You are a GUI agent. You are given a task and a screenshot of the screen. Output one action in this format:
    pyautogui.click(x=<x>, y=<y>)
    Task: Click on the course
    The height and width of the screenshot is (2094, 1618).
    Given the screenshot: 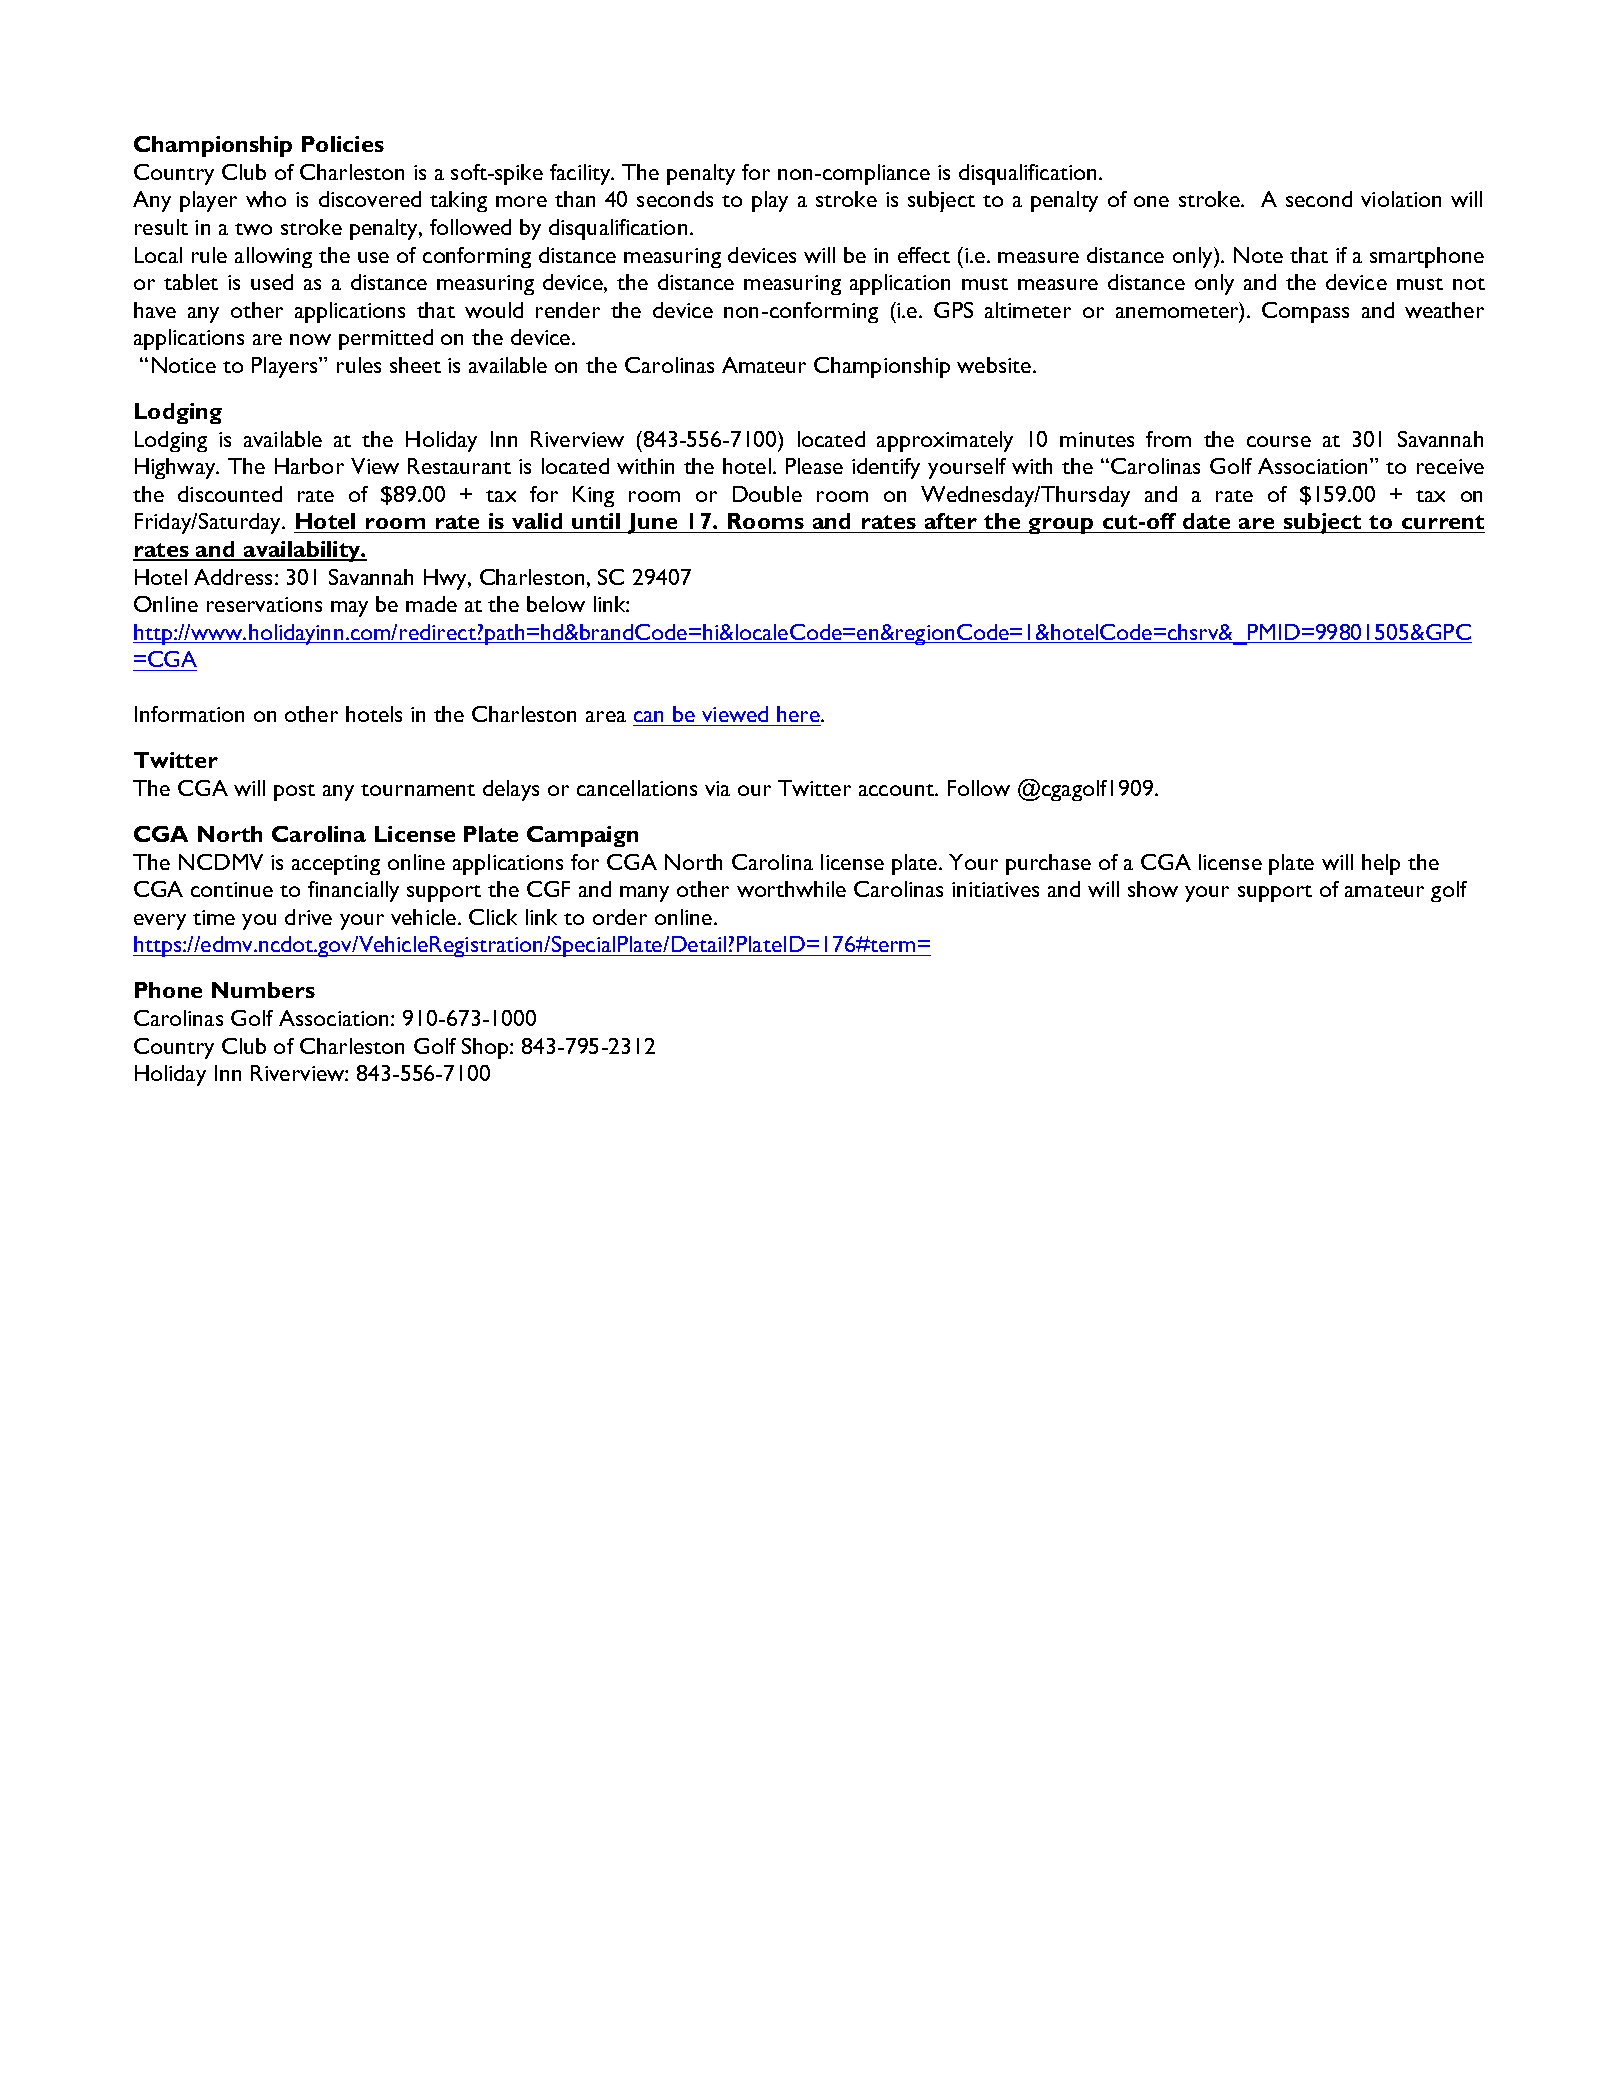 What is the action you would take?
    pyautogui.click(x=1279, y=441)
